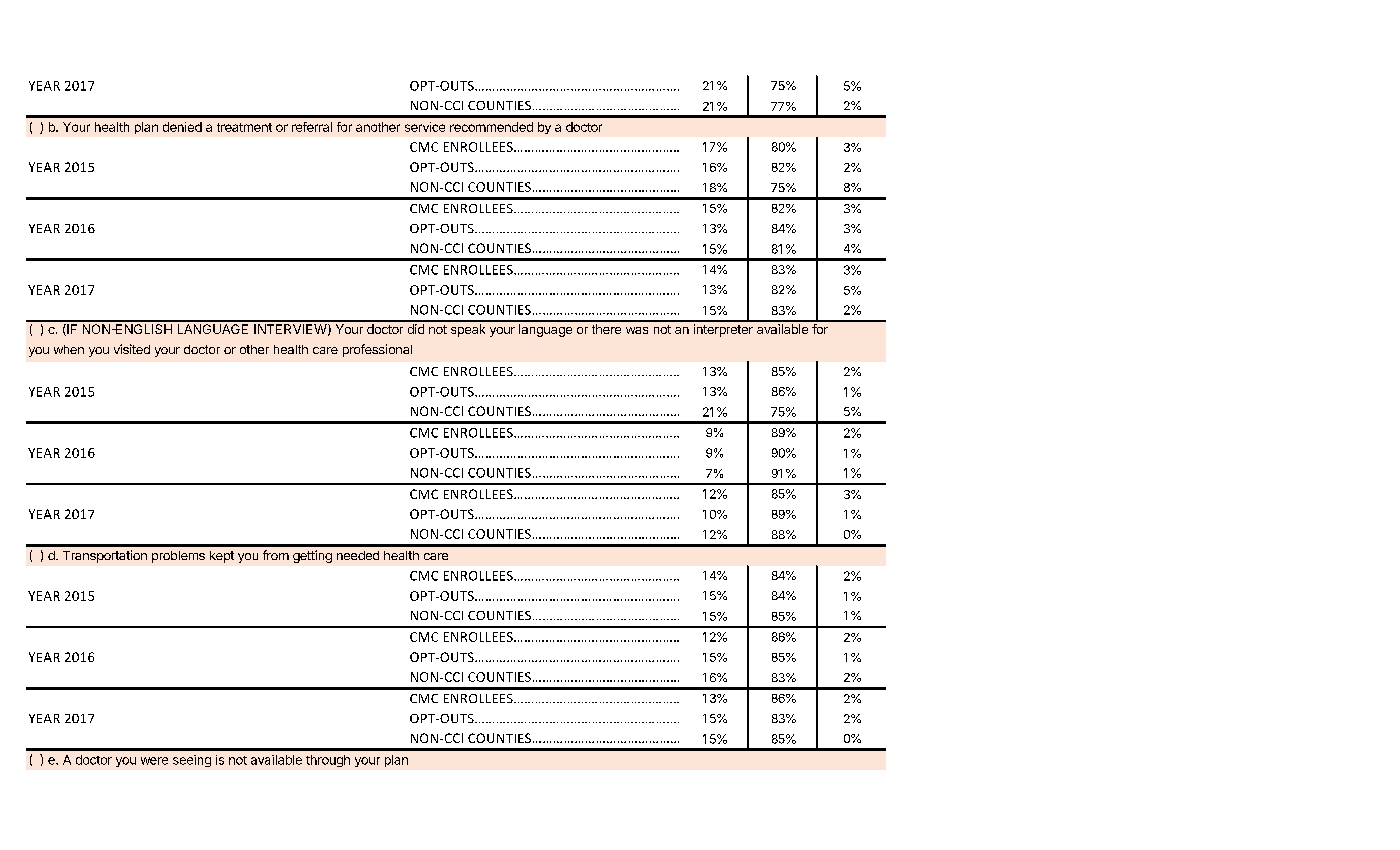 Image resolution: width=1400 pixels, height=850 pixels. I want to click on seeing, so click(192, 761).
